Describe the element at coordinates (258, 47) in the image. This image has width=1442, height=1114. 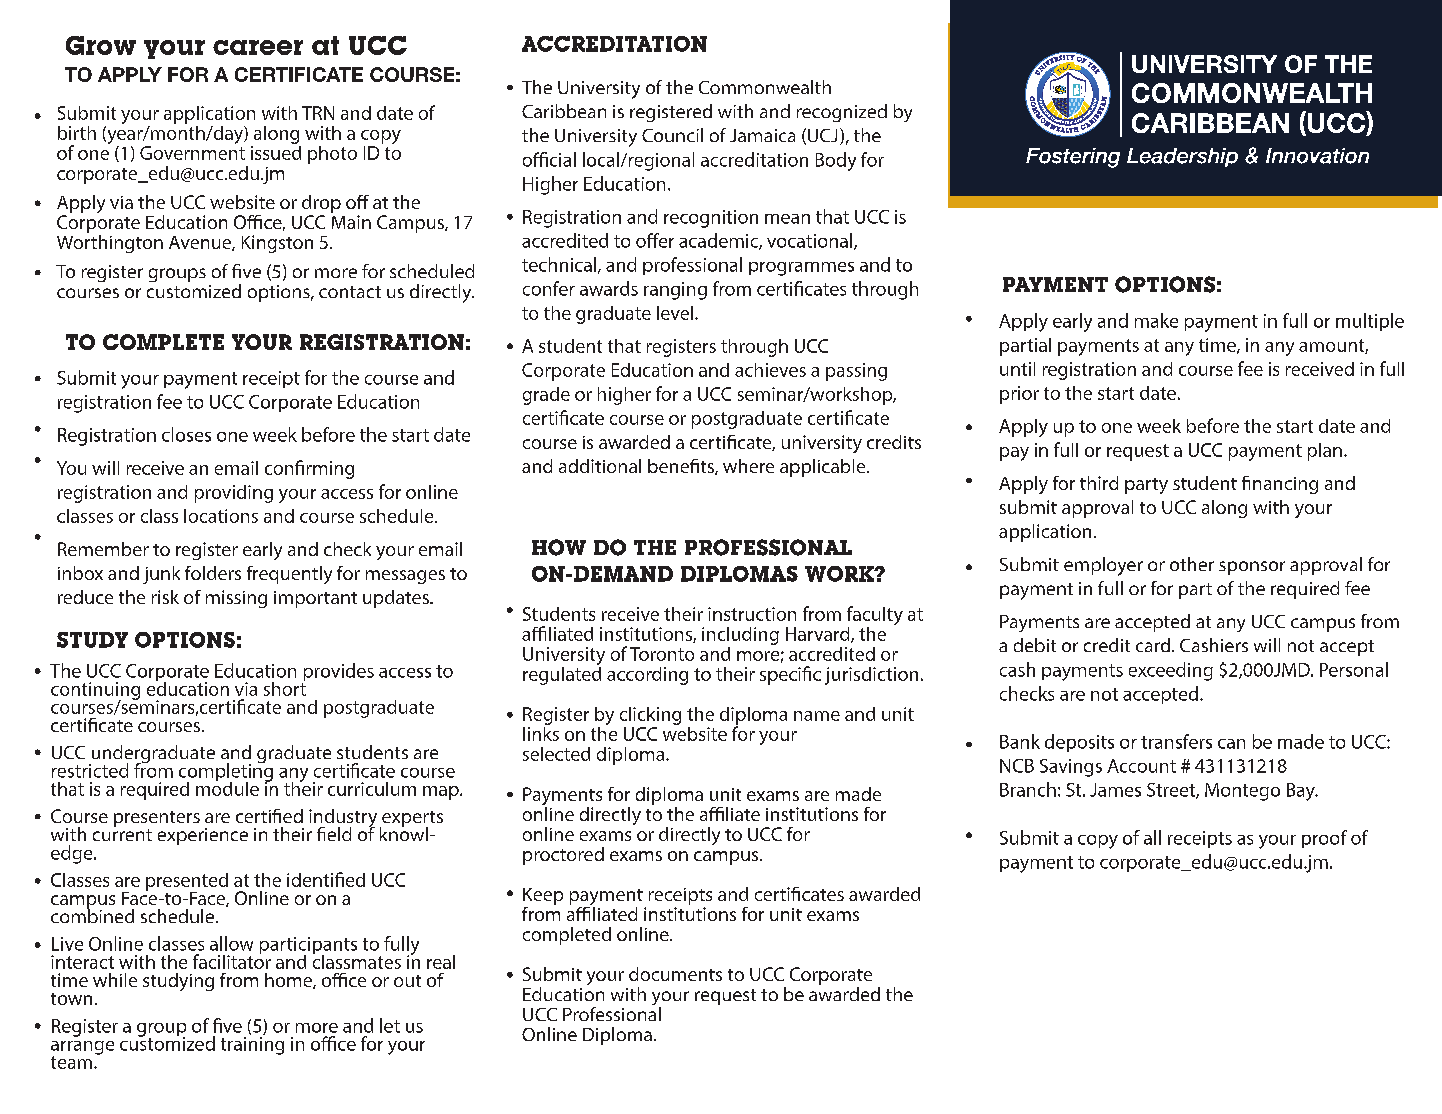
I see `career` at that location.
